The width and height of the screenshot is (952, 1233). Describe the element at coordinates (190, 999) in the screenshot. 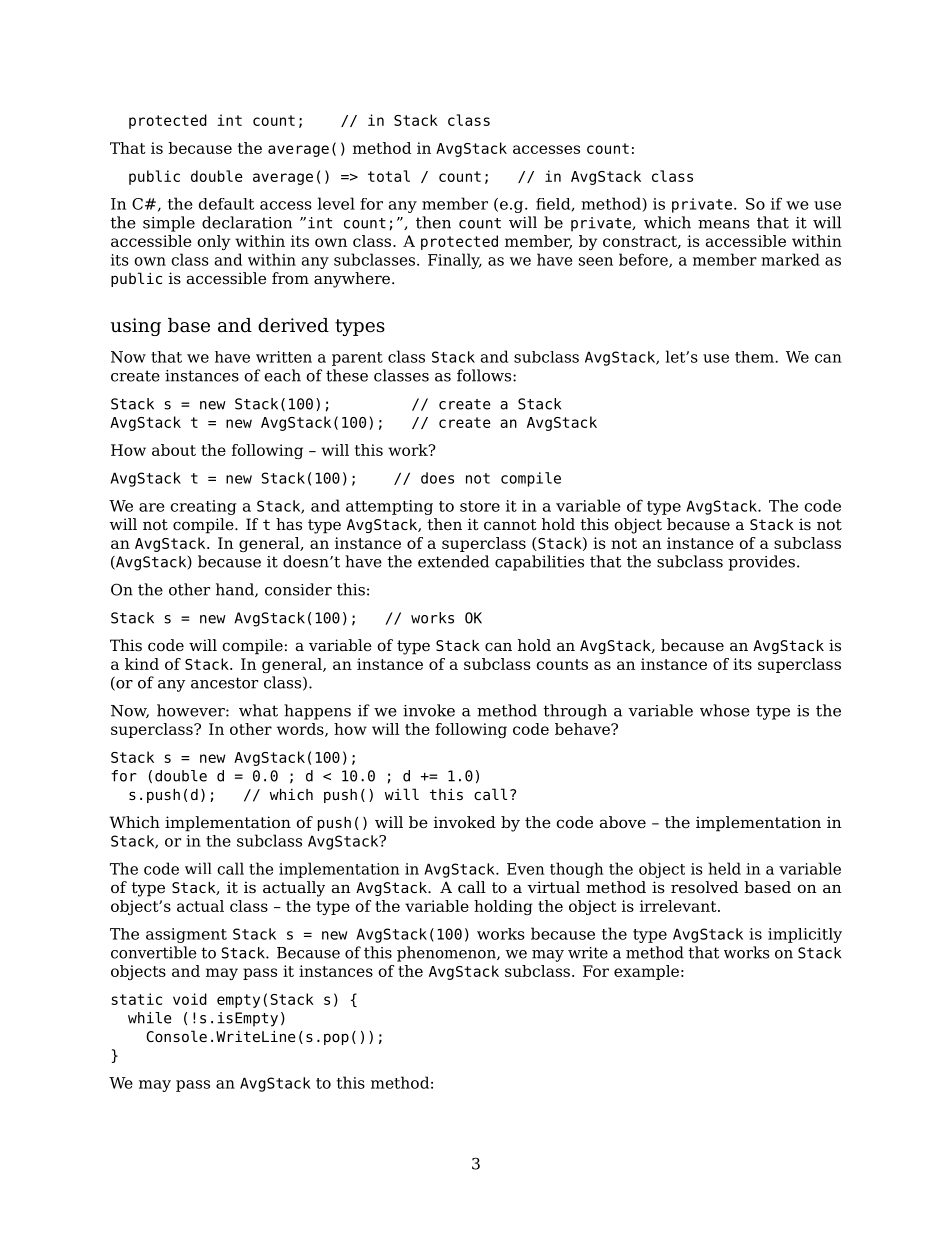

I see `void` at that location.
